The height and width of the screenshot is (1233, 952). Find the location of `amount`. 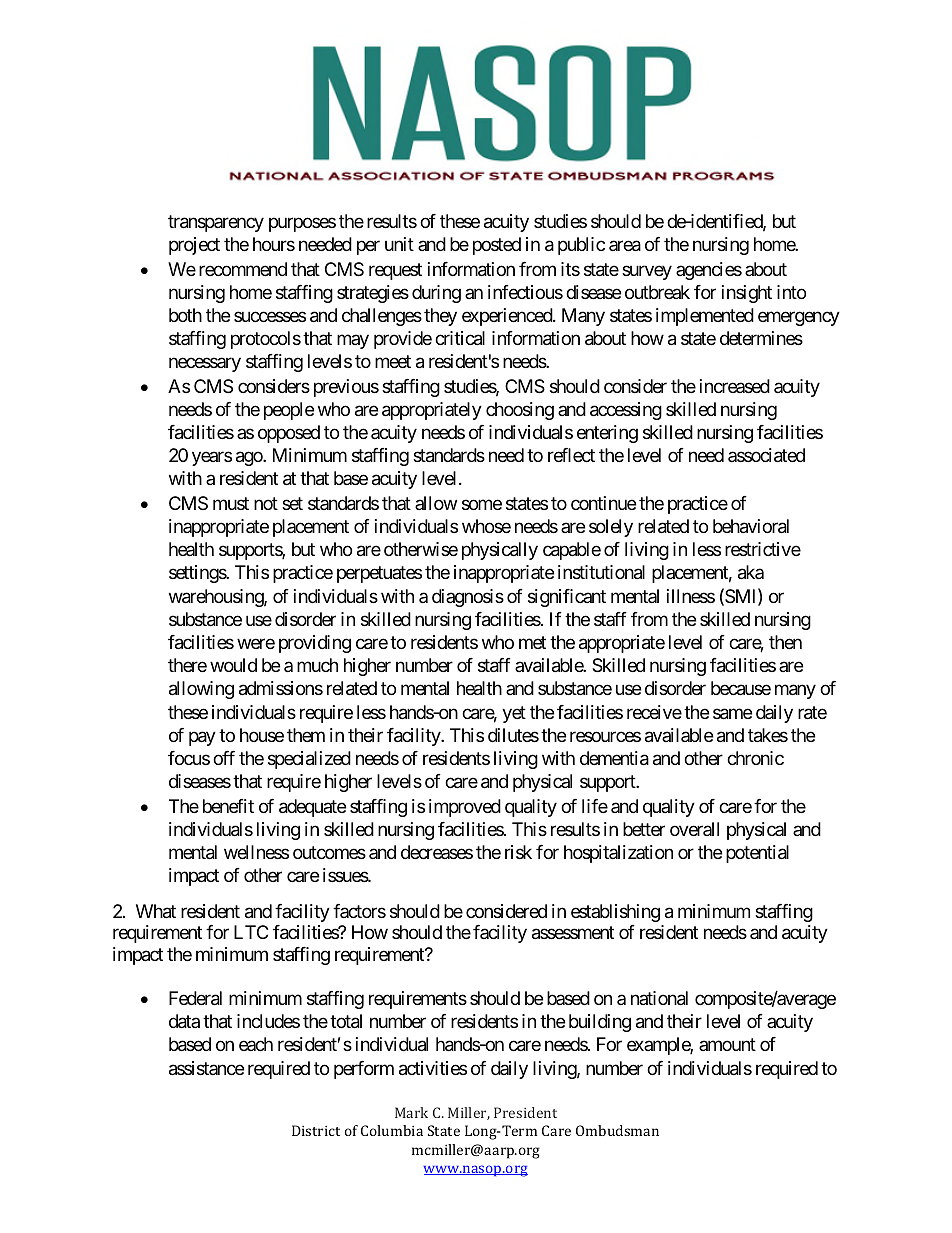

amount is located at coordinates (727, 1045).
